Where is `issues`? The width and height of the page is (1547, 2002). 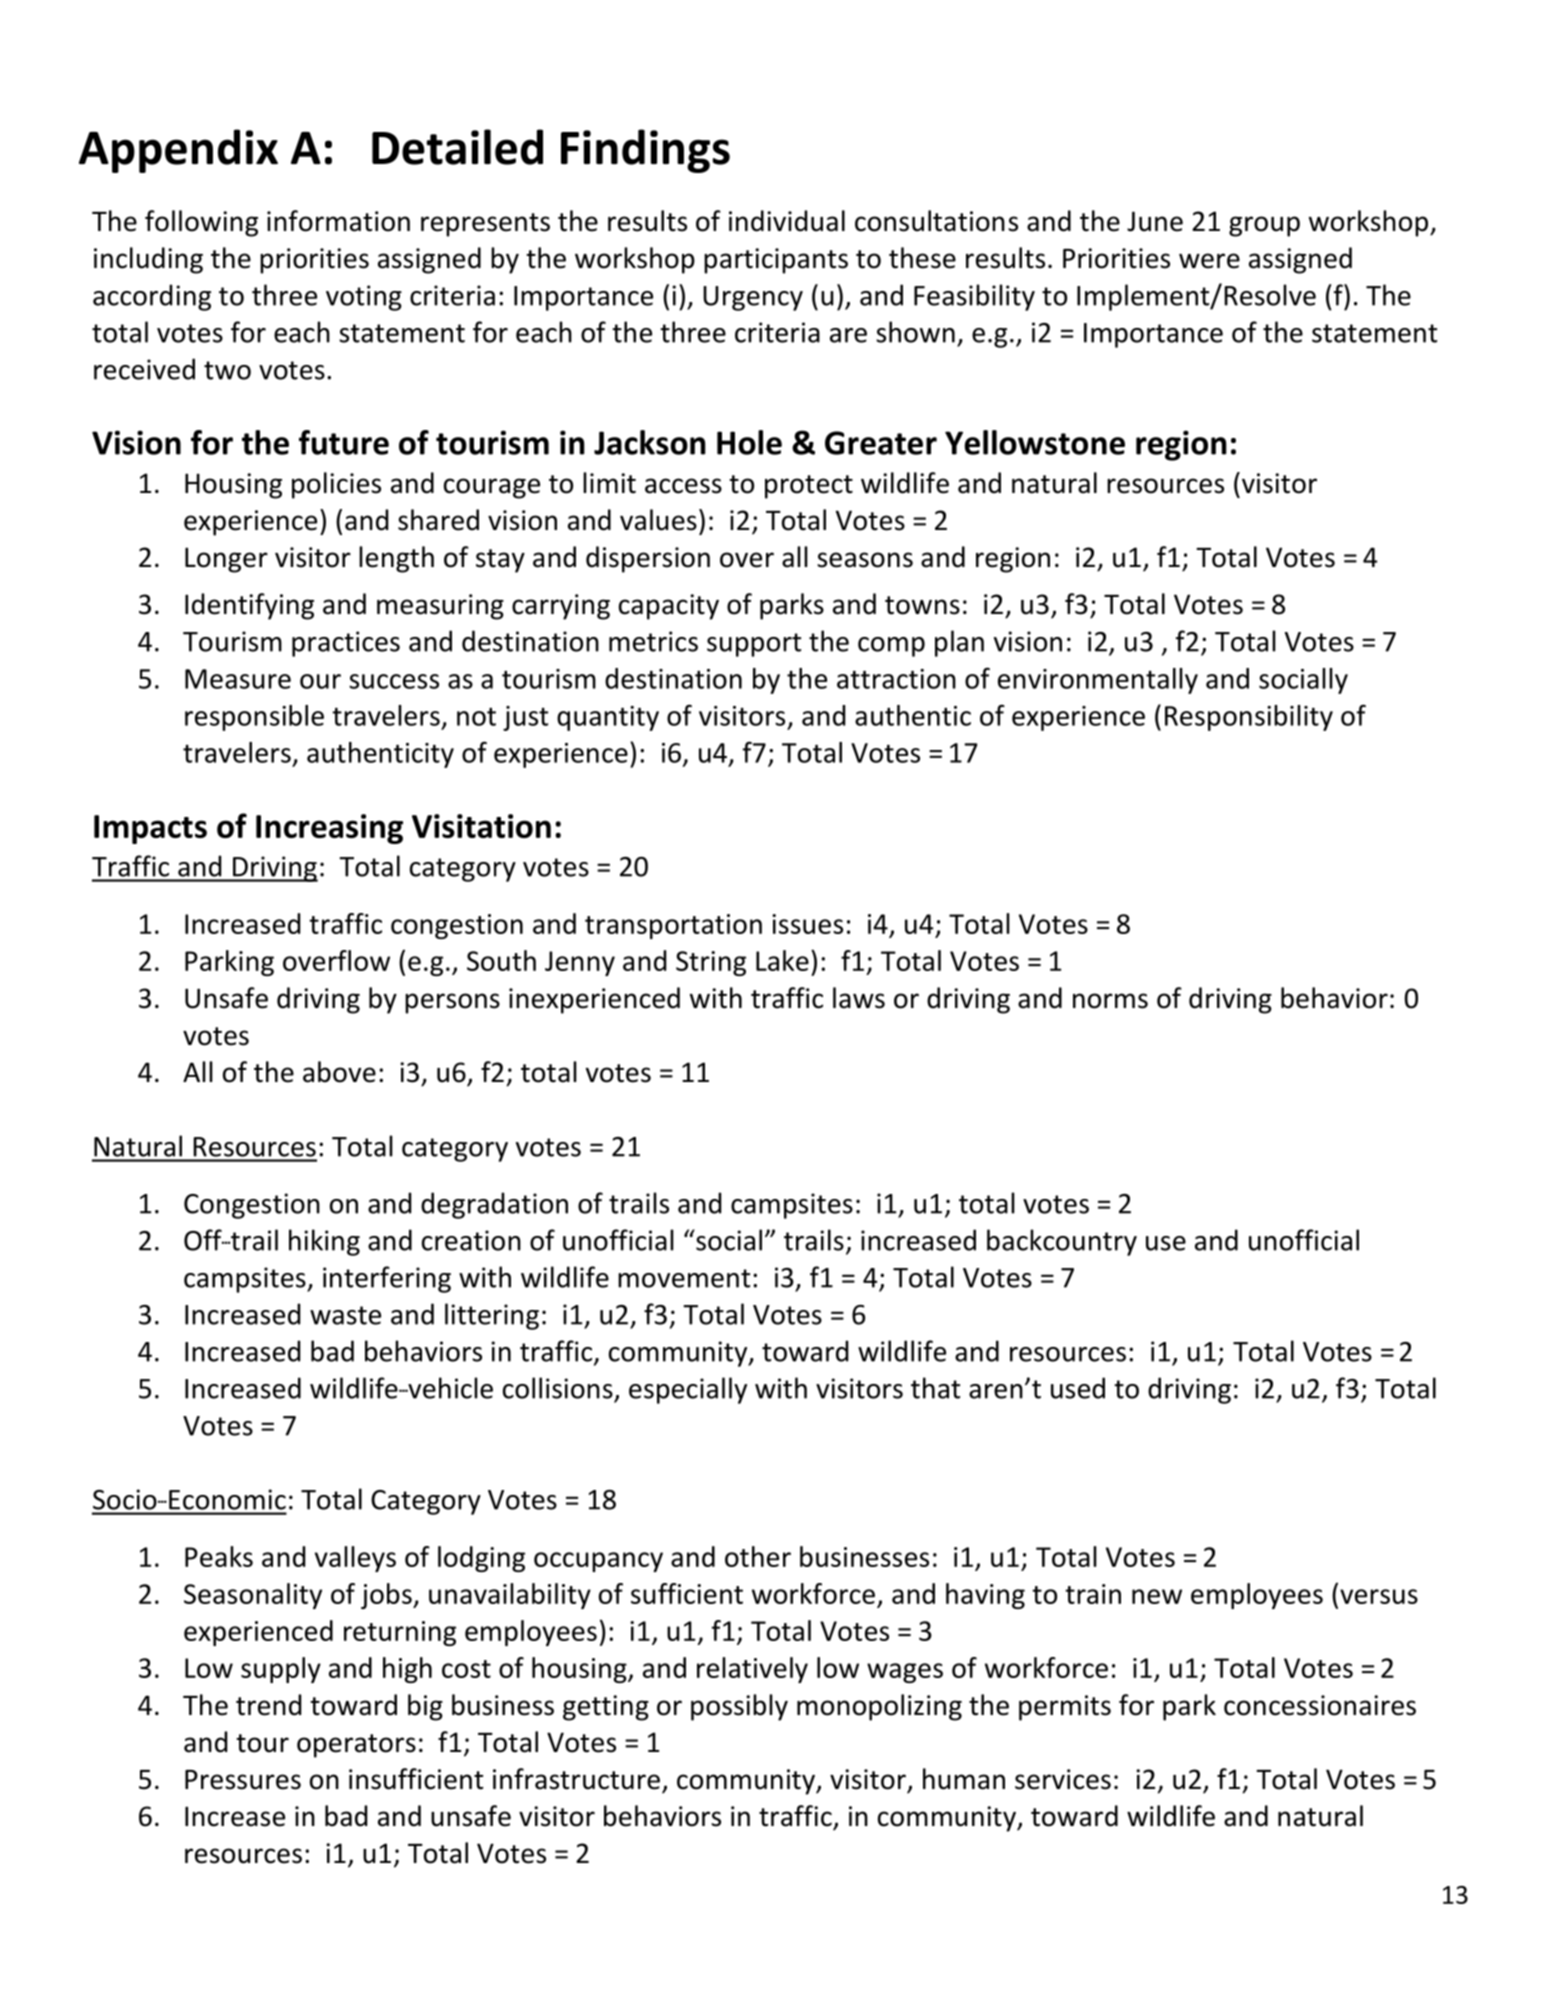
issues is located at coordinates (807, 924).
